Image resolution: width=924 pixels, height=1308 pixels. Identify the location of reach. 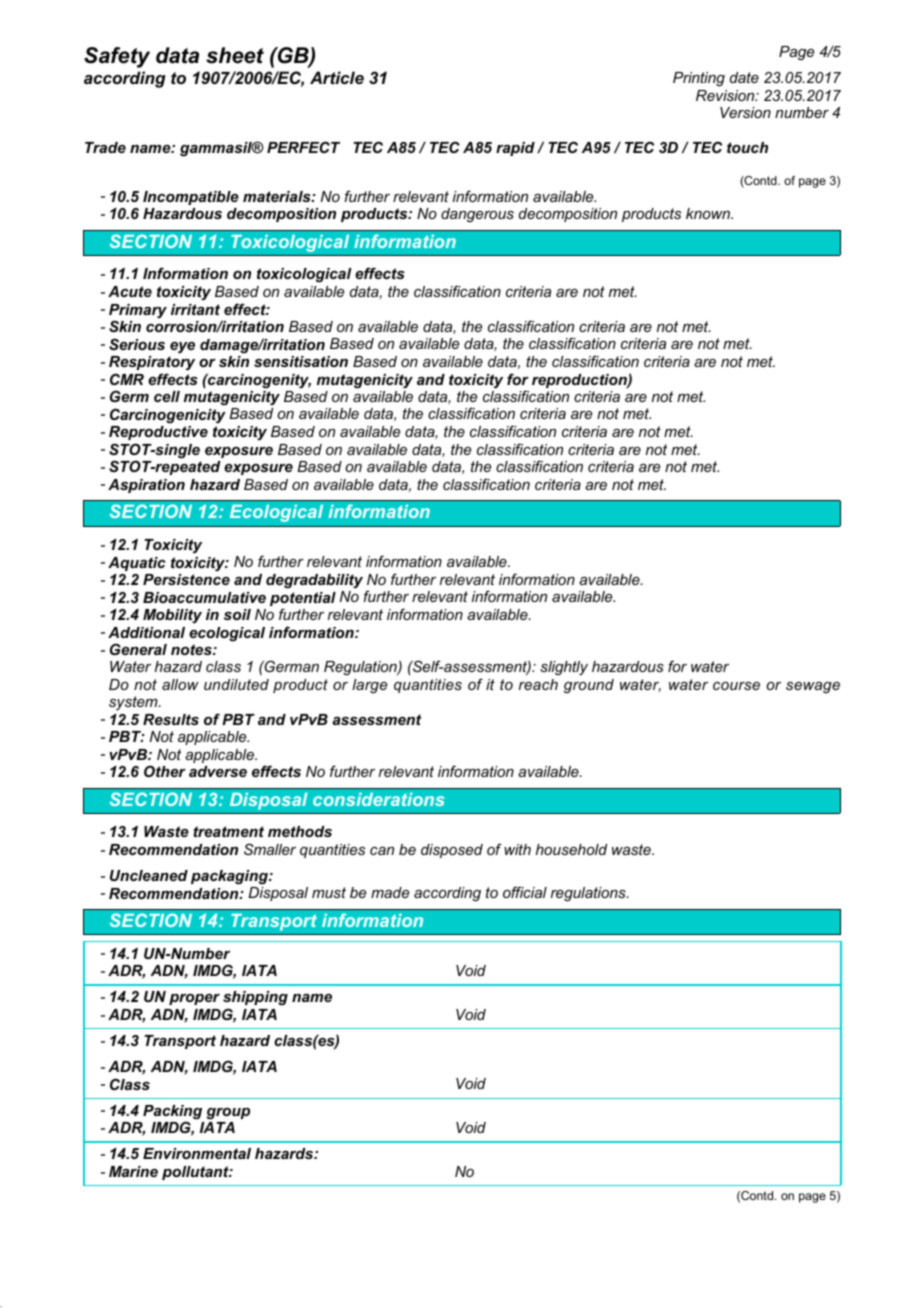
(538, 684).
